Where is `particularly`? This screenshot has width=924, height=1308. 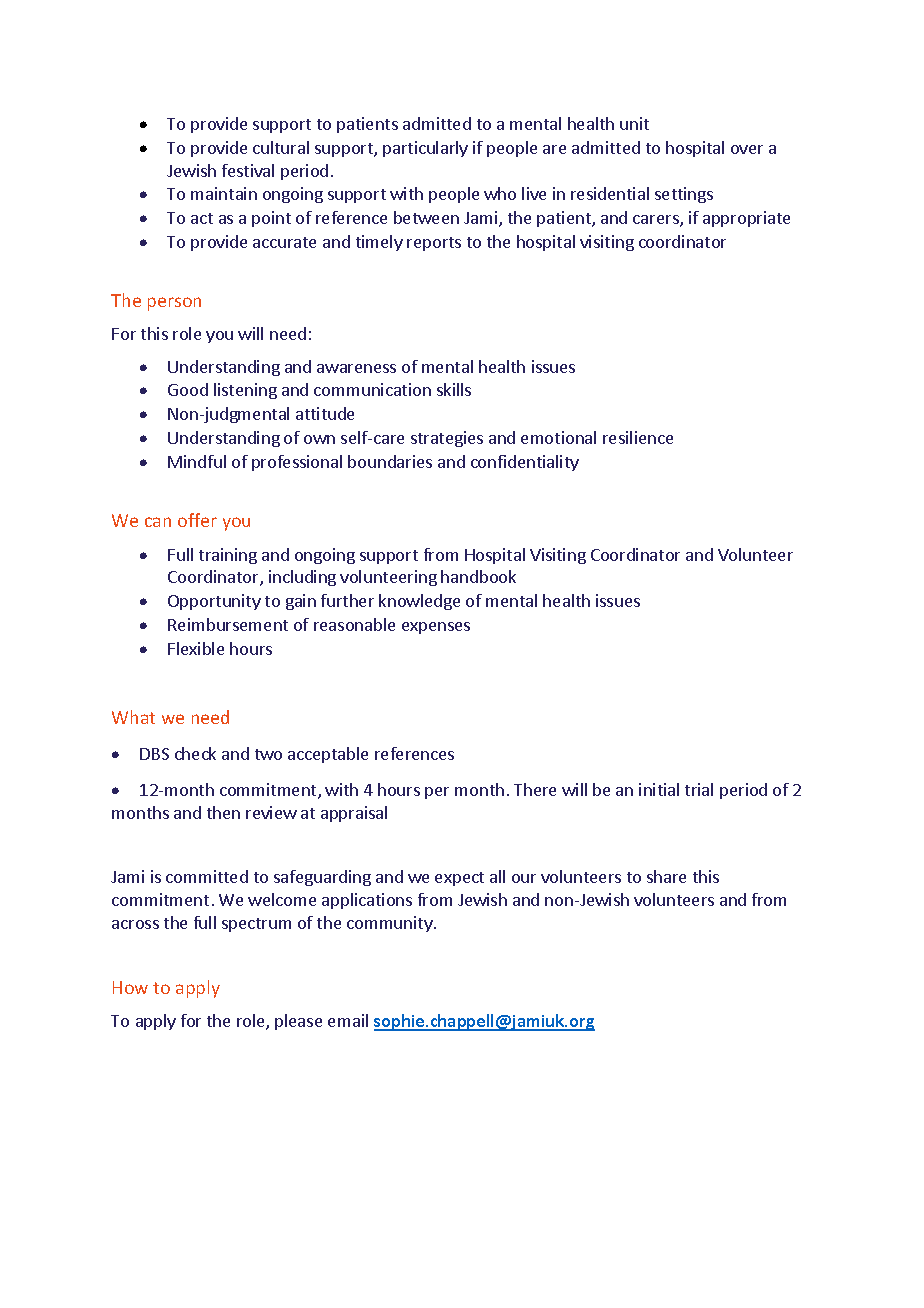 particularly is located at coordinates (425, 149).
